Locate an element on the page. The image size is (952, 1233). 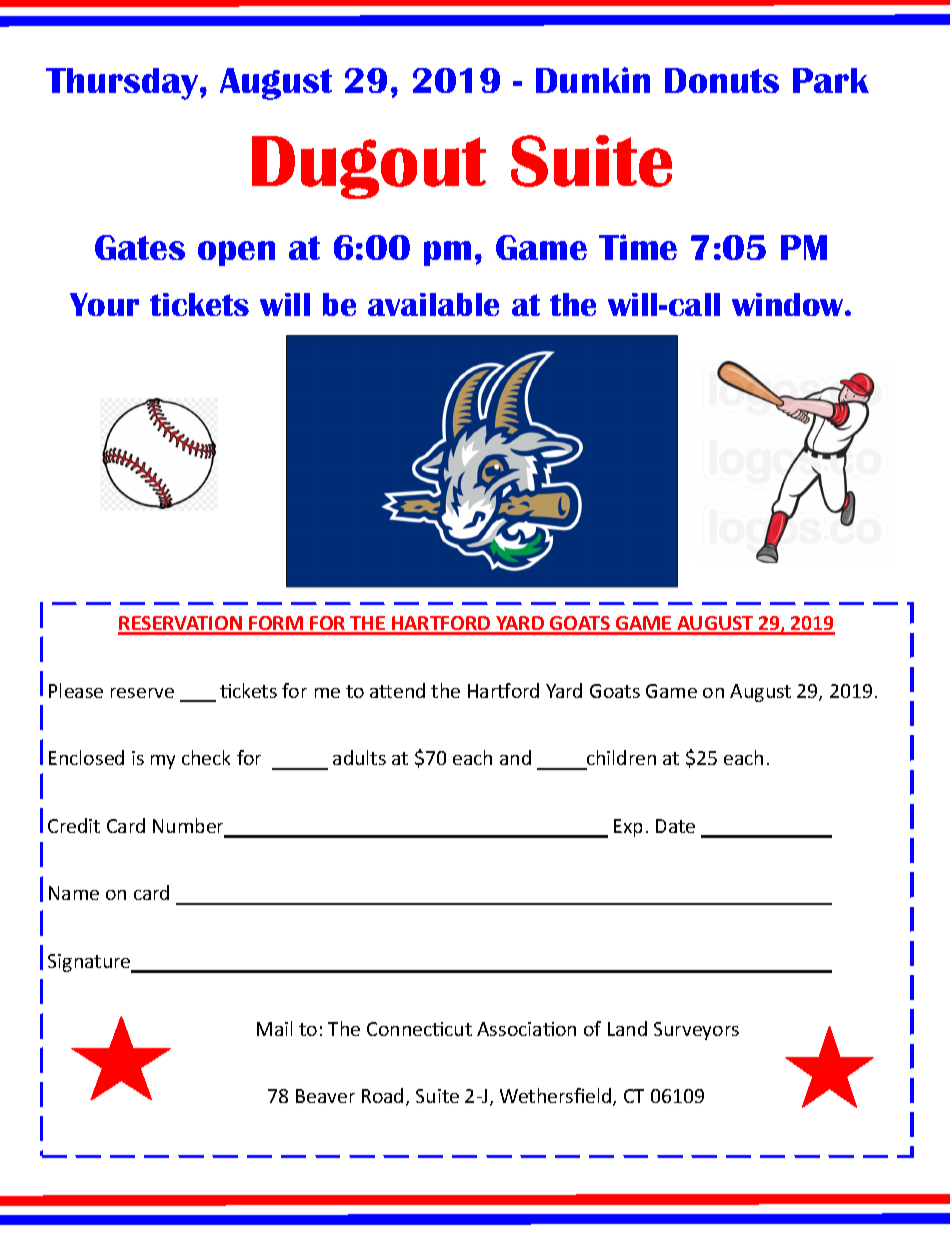
Thursday is located at coordinates (123, 84).
